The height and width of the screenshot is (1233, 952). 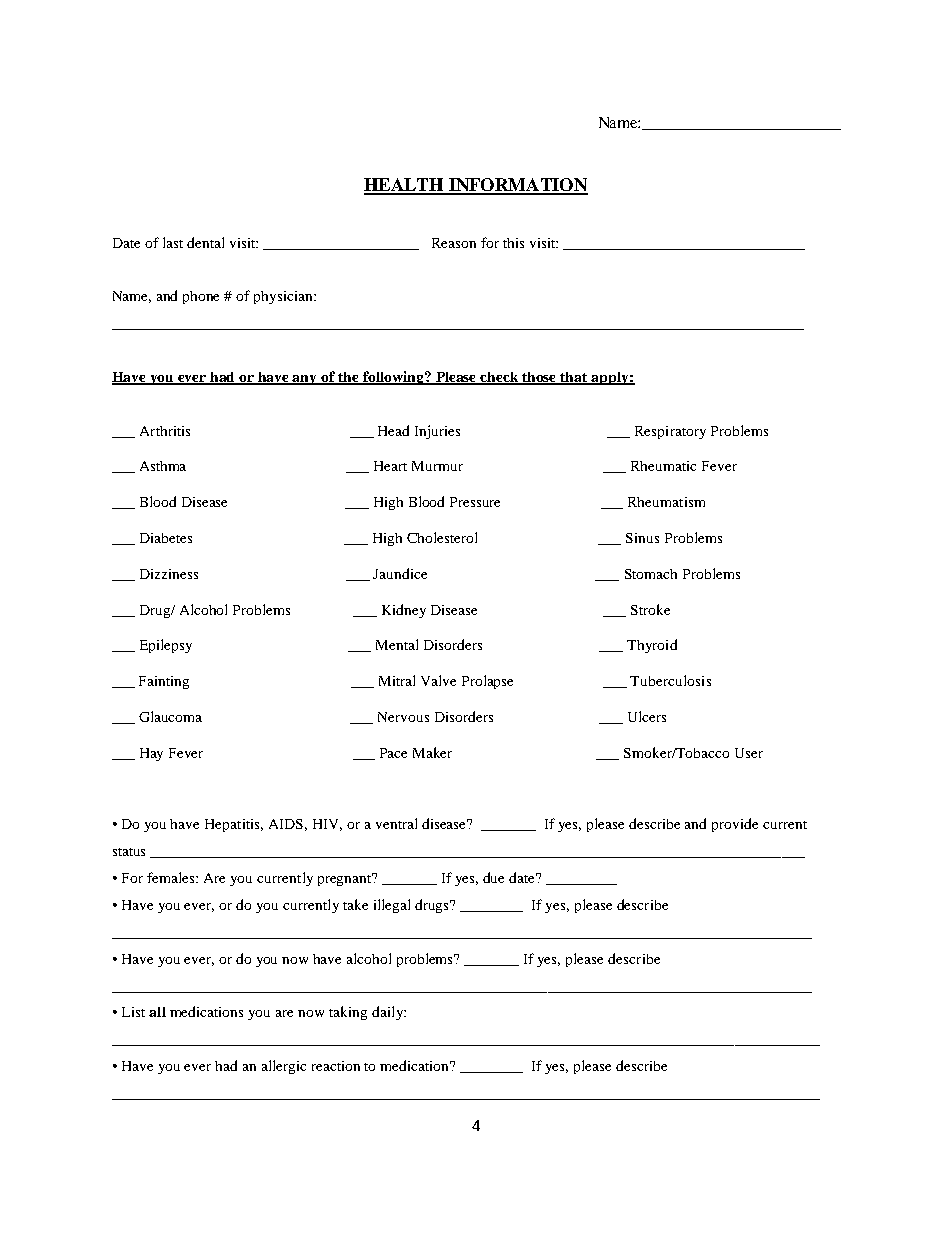 What do you see at coordinates (133, 1012) in the screenshot?
I see `List` at bounding box center [133, 1012].
